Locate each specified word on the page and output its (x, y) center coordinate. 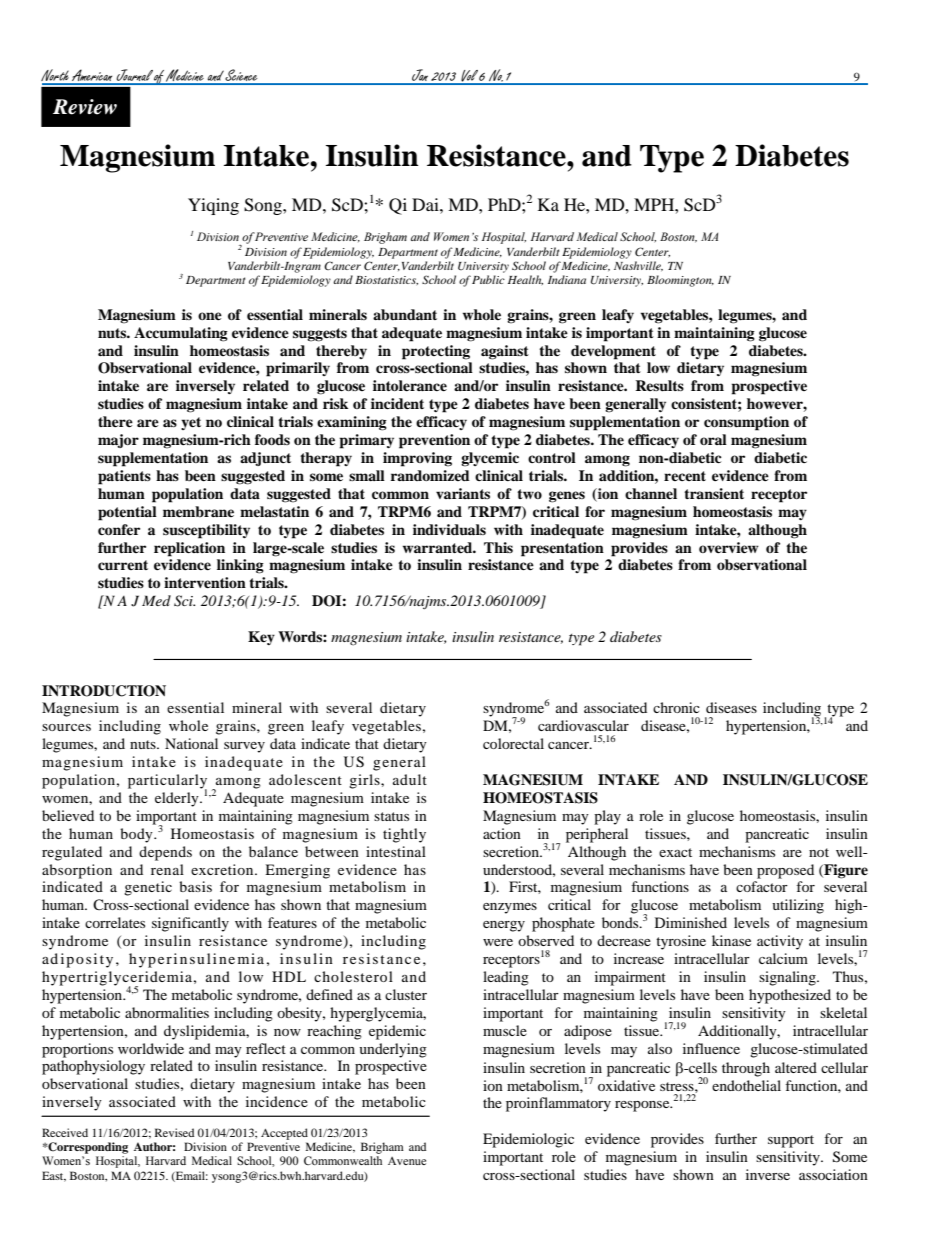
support (791, 1141)
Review (85, 107)
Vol (469, 77)
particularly (167, 782)
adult (410, 779)
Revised (174, 1132)
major (118, 441)
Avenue (407, 1161)
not (819, 852)
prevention (434, 441)
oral (713, 439)
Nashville (638, 266)
